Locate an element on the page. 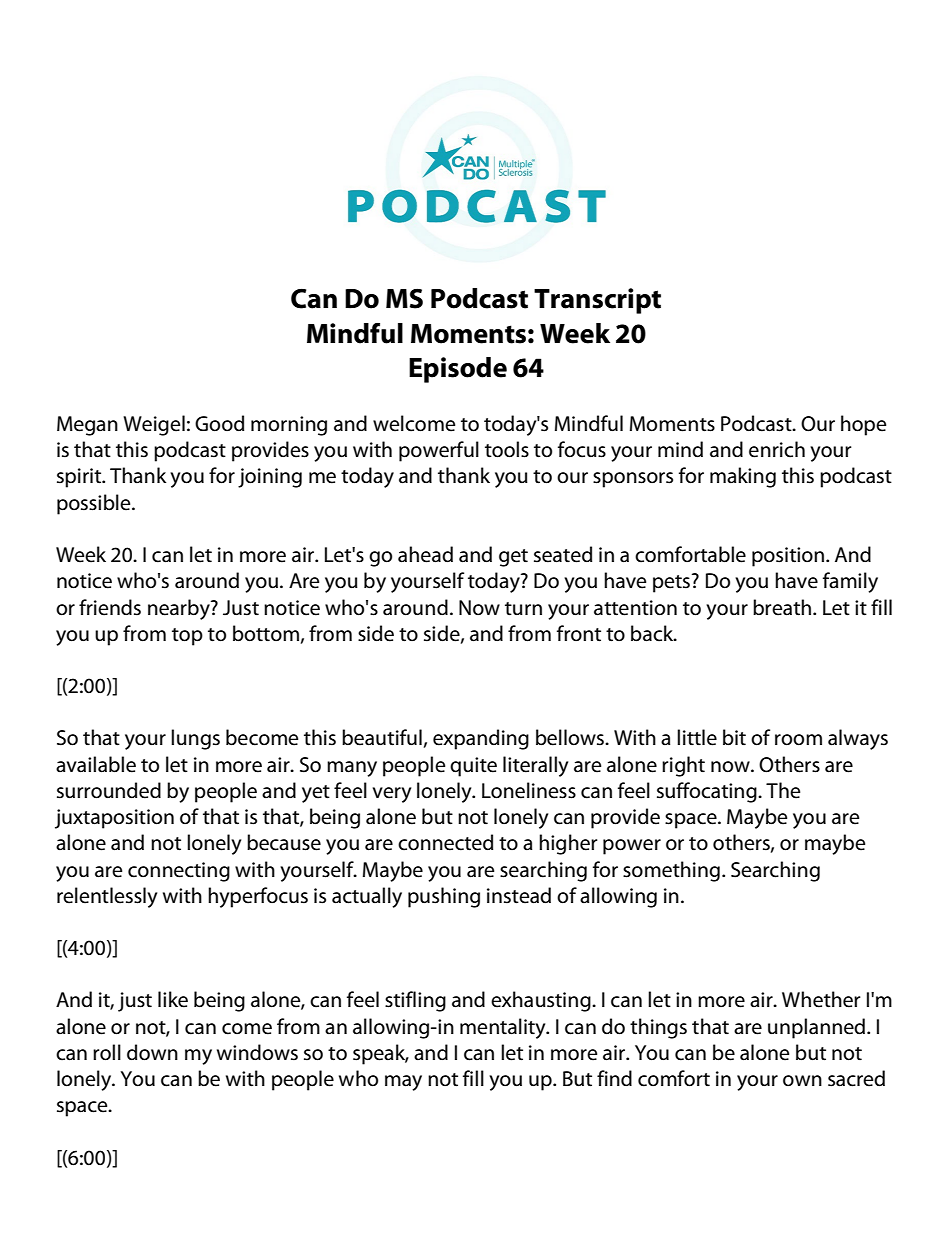 Image resolution: width=952 pixels, height=1233 pixels. down is located at coordinates (152, 1052).
